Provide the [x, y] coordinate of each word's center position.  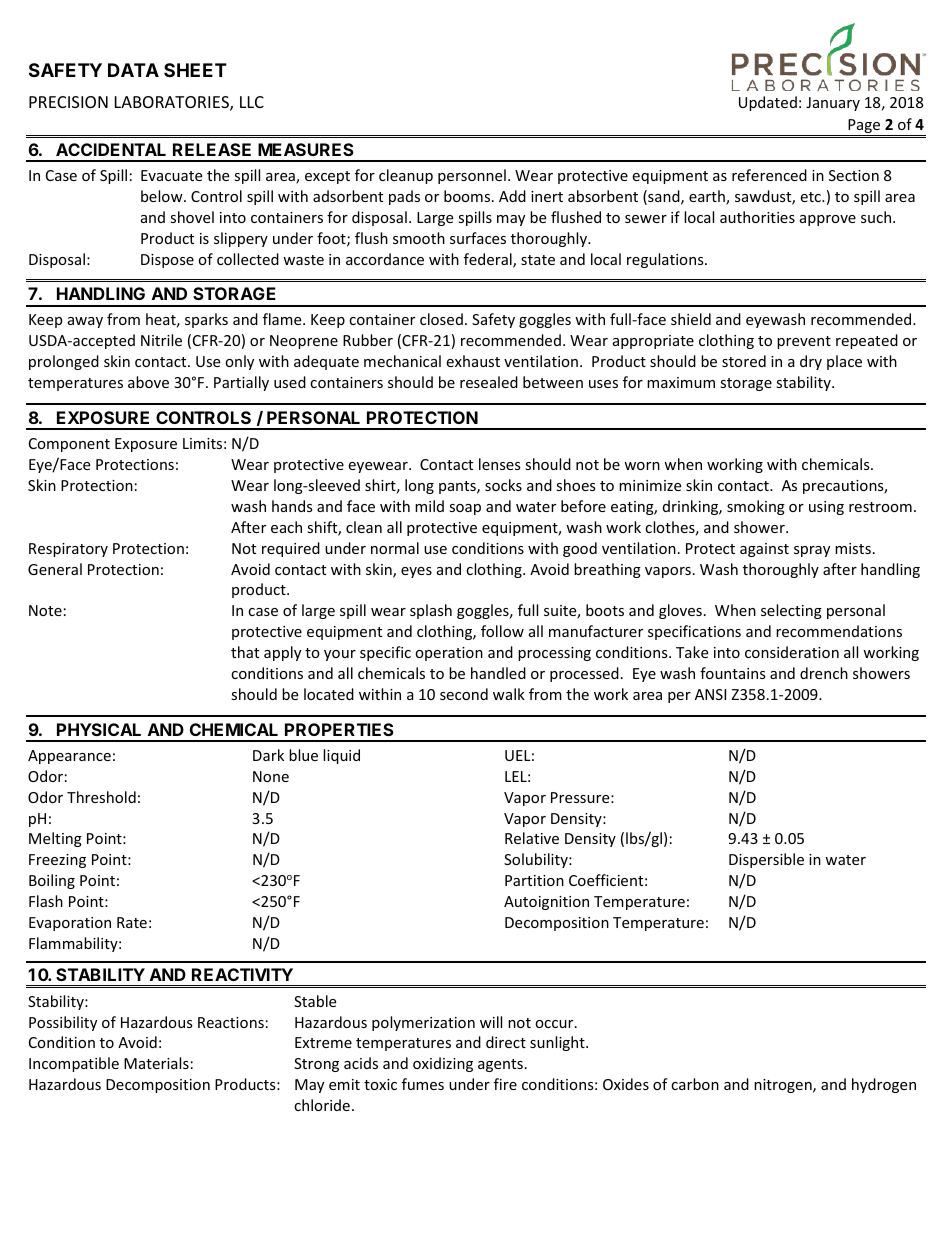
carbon [695, 1084]
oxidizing [443, 1064]
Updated [768, 103]
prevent [804, 342]
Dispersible [766, 860]
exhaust [473, 361]
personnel [472, 176]
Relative [532, 838]
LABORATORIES [173, 103]
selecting [791, 611]
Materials [156, 1063]
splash [431, 611]
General [55, 569]
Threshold [101, 797]
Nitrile [161, 340]
